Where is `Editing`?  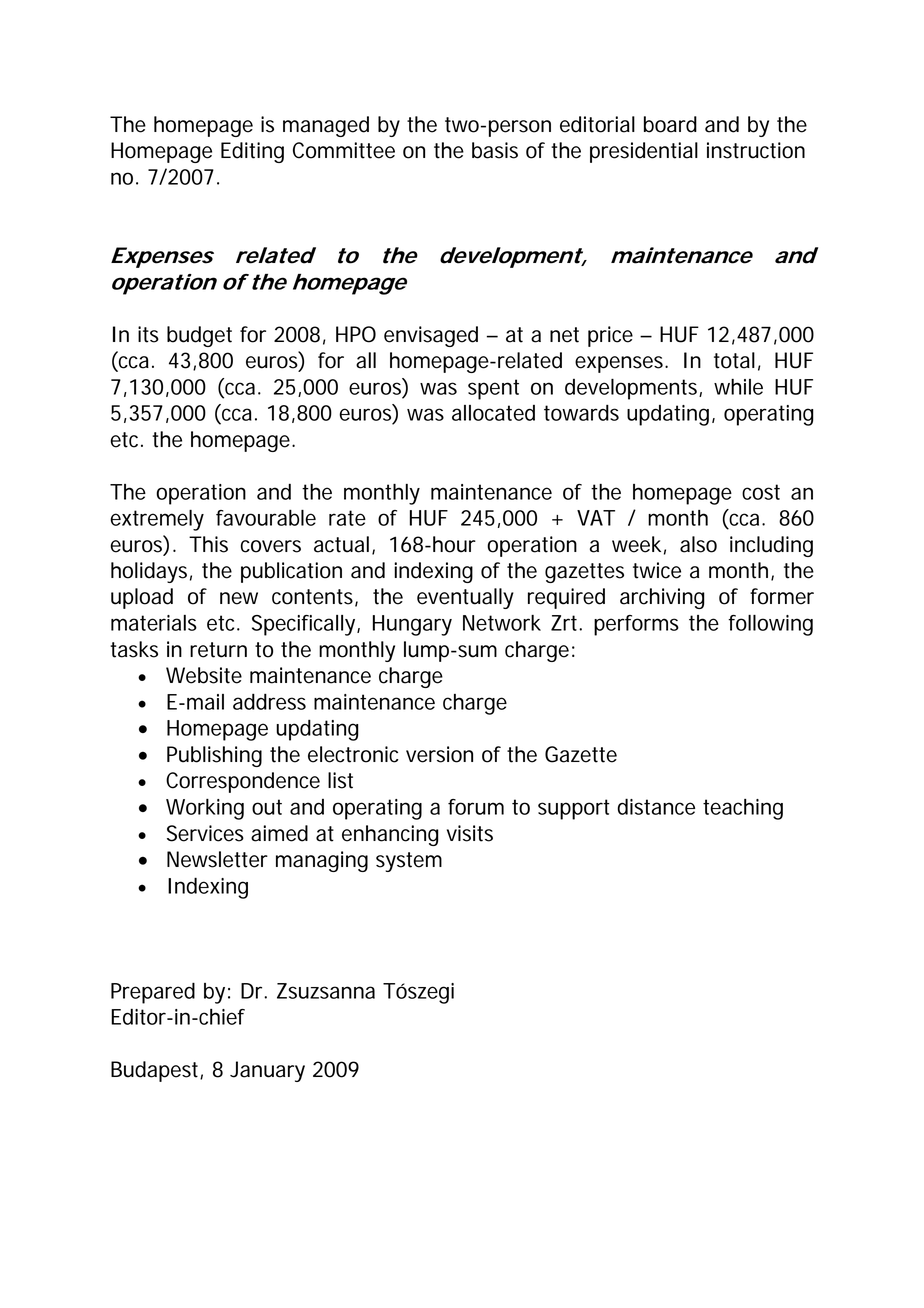
Editing is located at coordinates (252, 152).
